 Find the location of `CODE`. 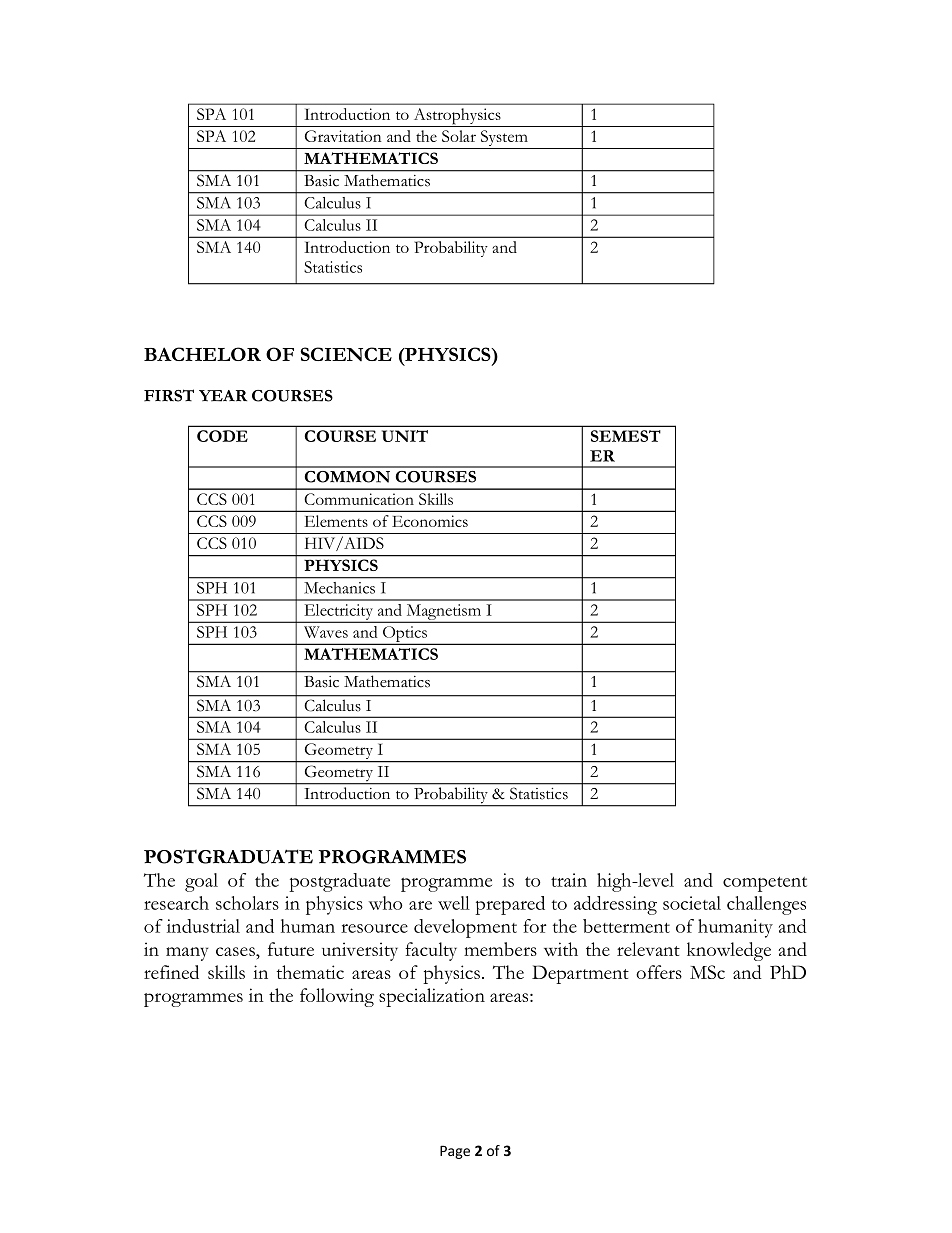

CODE is located at coordinates (222, 436).
